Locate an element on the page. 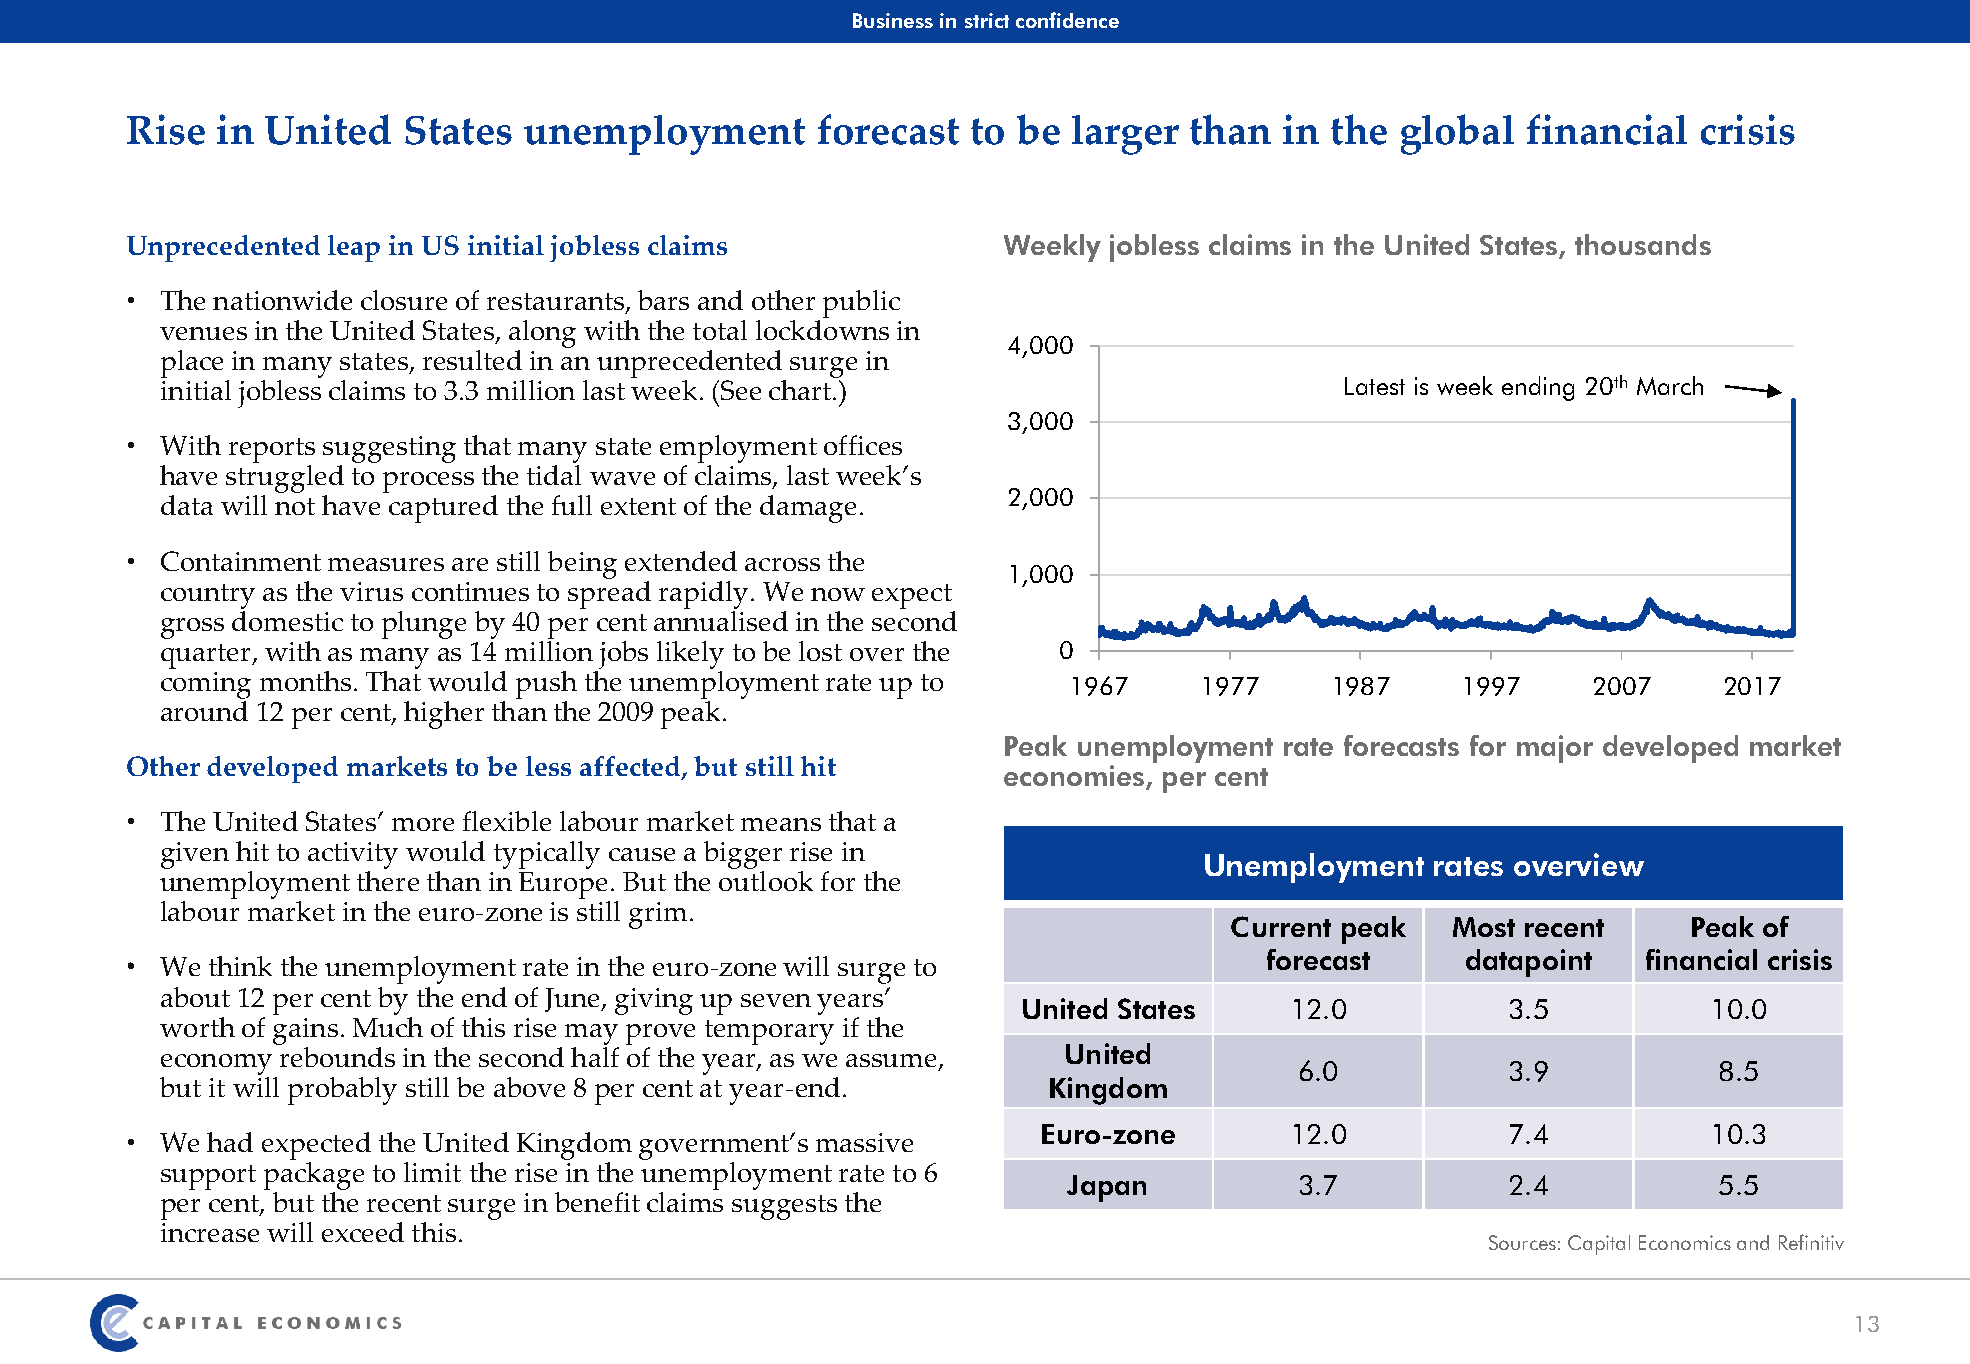 Image resolution: width=1970 pixels, height=1364 pixels. Business is located at coordinates (893, 20).
